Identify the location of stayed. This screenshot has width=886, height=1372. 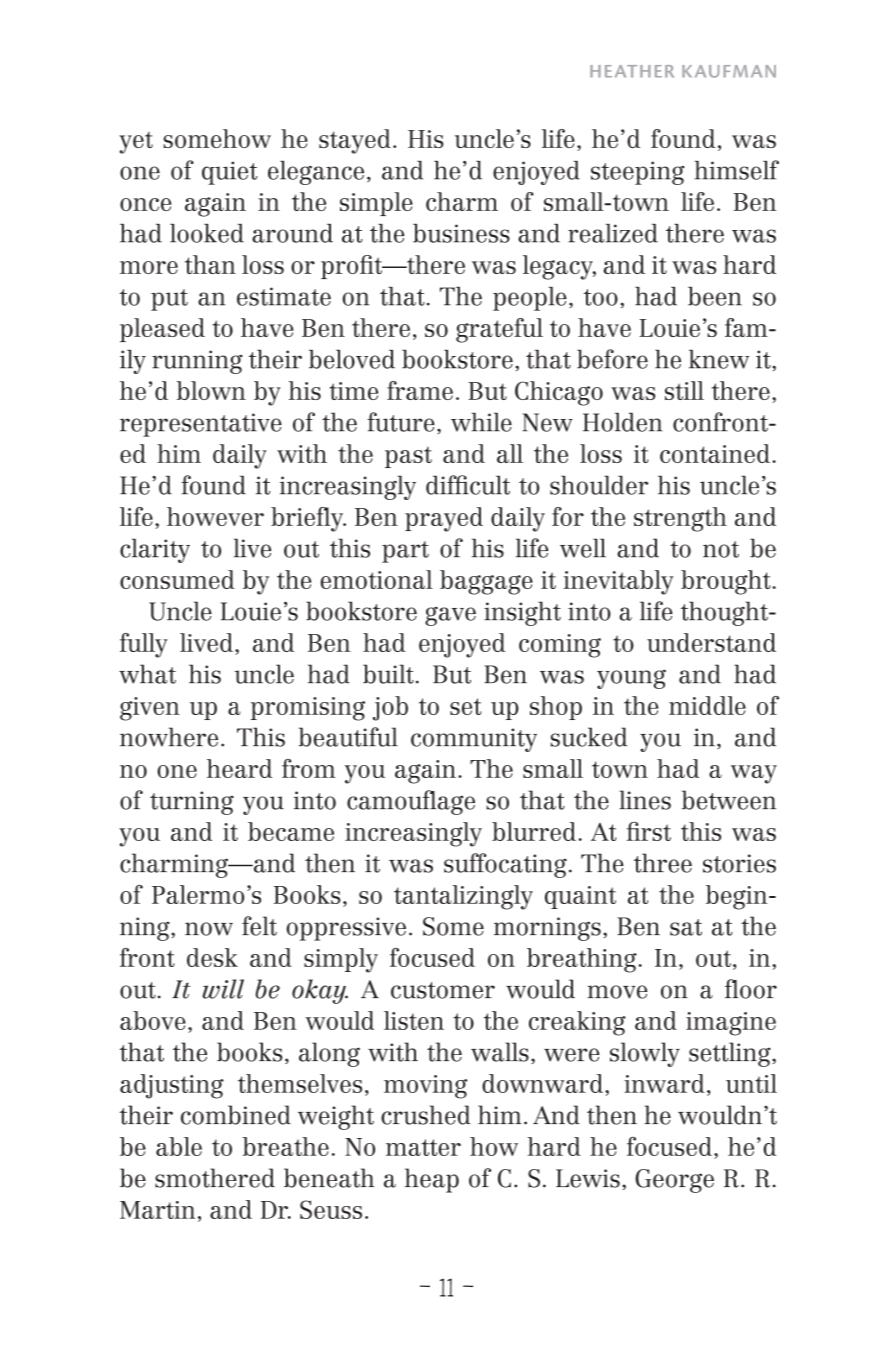
(355, 141).
